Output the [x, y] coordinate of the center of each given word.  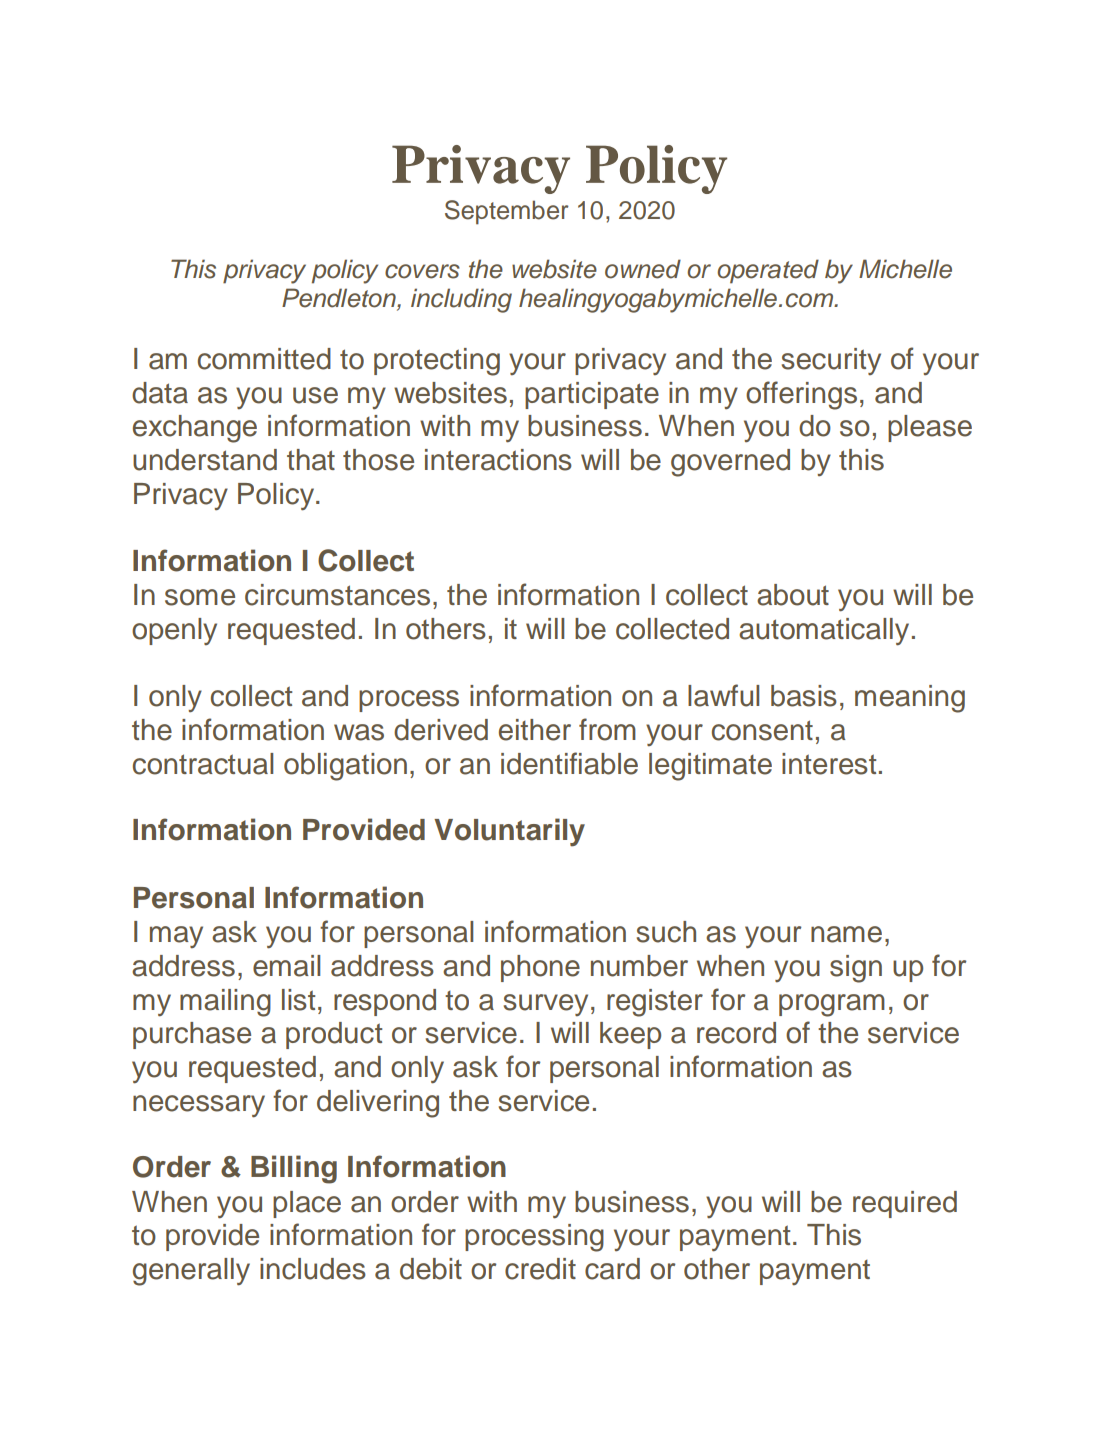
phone [540, 968]
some [200, 597]
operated [768, 271]
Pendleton [340, 299]
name [846, 934]
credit [540, 1269]
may [176, 937]
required [905, 1204]
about [793, 595]
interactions [498, 460]
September [507, 212]
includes [313, 1269]
